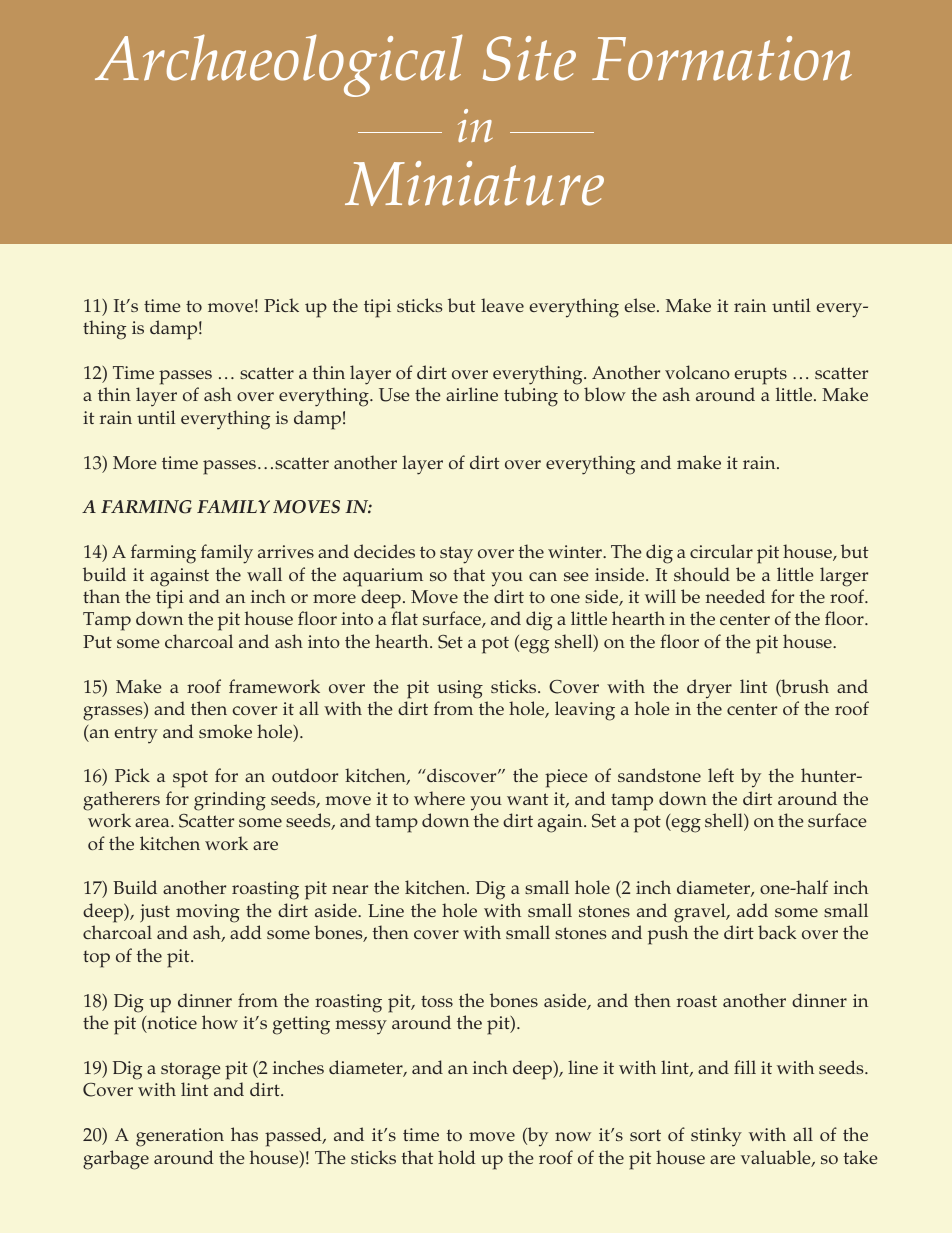 Image resolution: width=952 pixels, height=1233 pixels. What do you see at coordinates (279, 65) in the screenshot?
I see `Archaeological` at bounding box center [279, 65].
